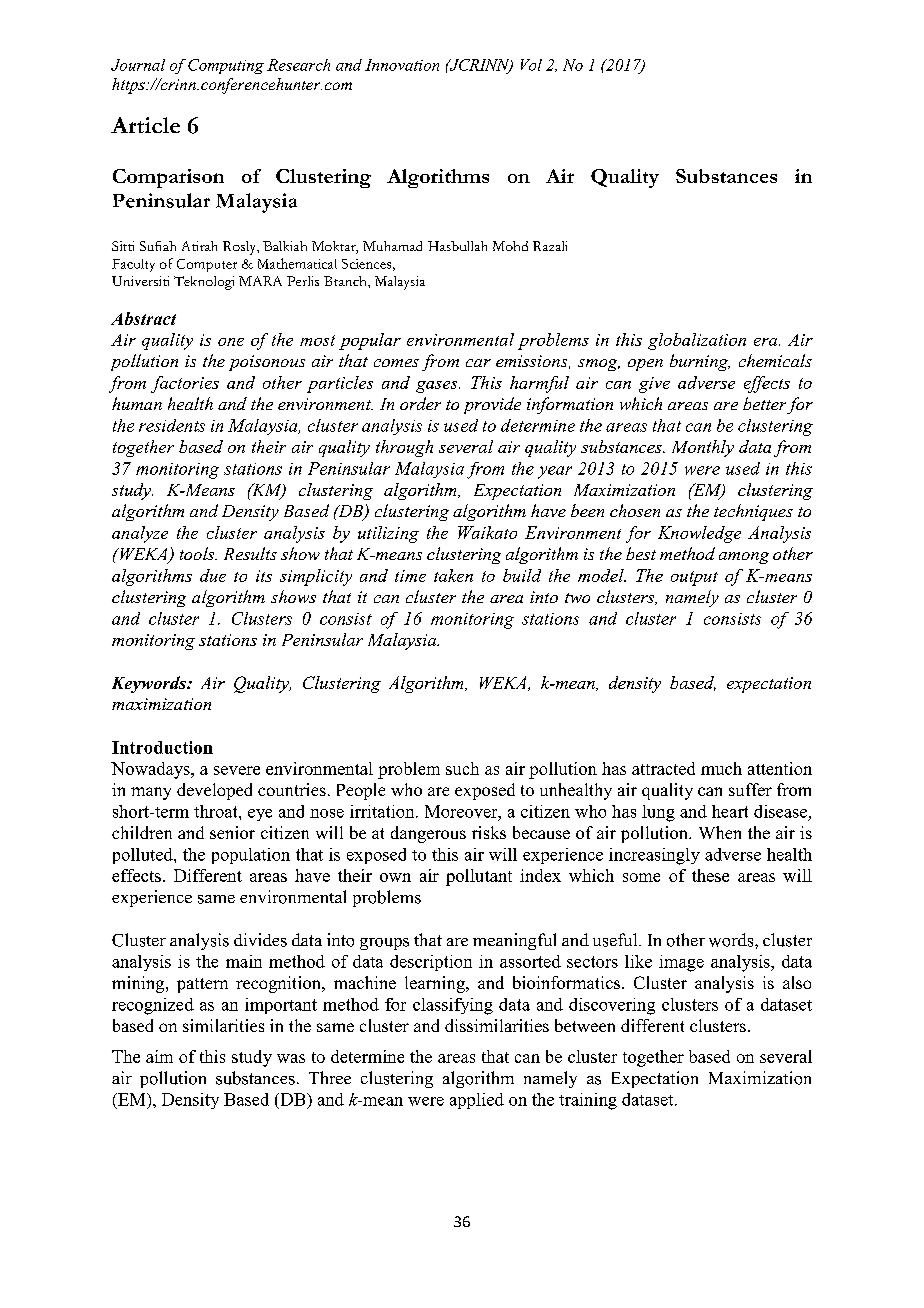  Describe the element at coordinates (710, 875) in the screenshot. I see `these` at that location.
